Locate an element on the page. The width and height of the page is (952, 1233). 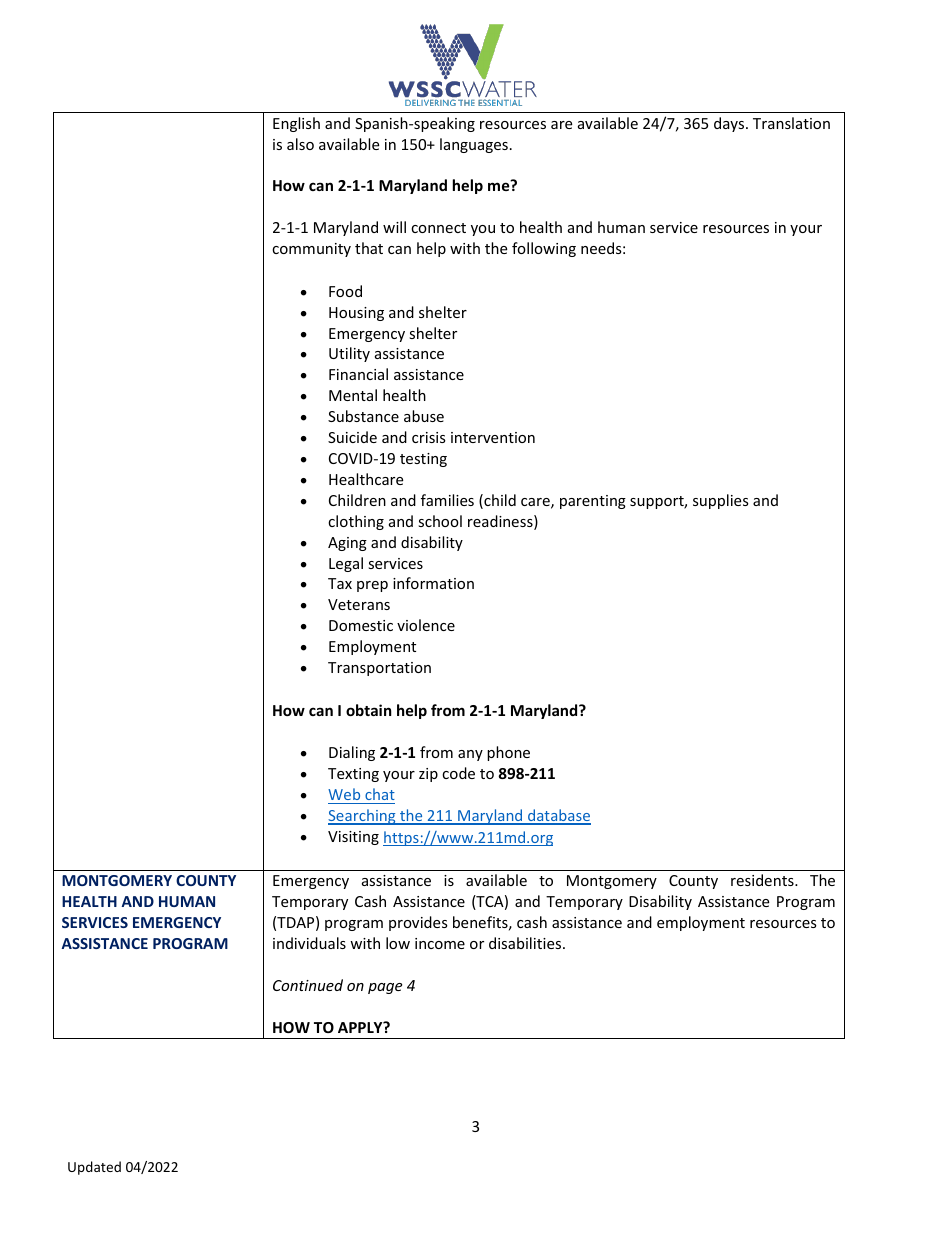
disabilities is located at coordinates (526, 943).
